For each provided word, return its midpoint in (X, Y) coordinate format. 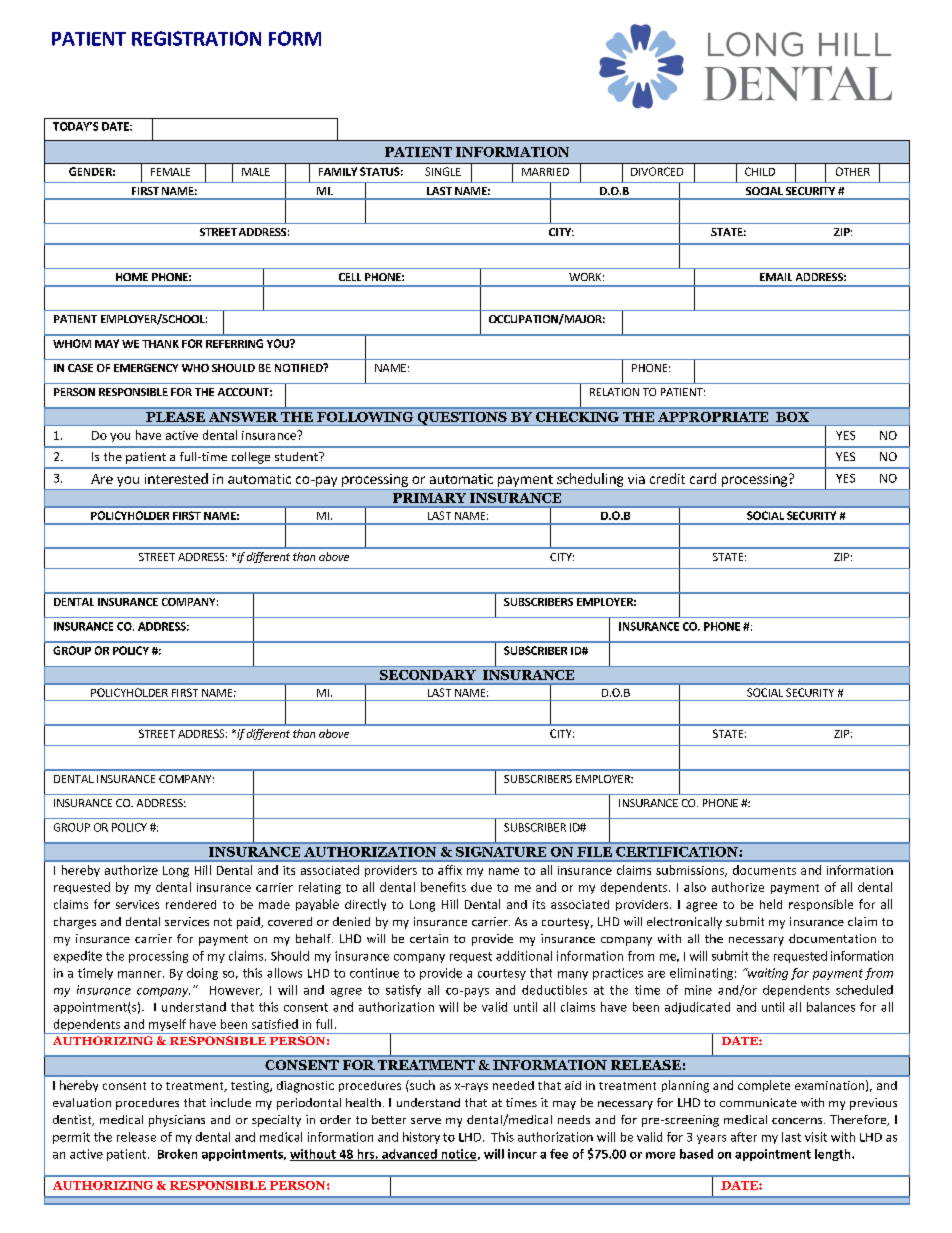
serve (426, 1121)
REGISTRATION (196, 38)
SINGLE (443, 171)
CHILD (760, 171)
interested (176, 478)
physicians (177, 1121)
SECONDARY (428, 675)
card (703, 478)
